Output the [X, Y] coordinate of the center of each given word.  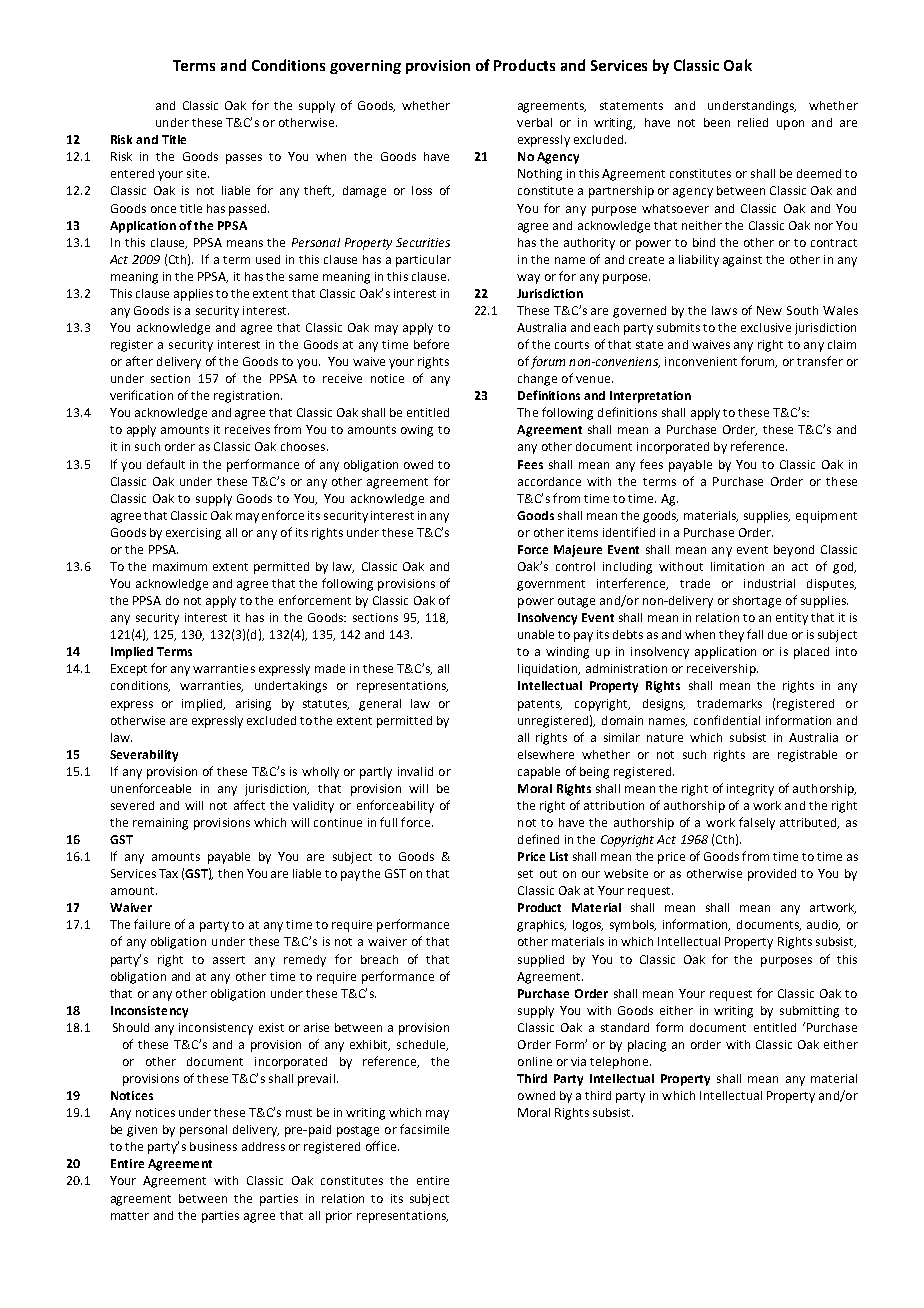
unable [536, 634]
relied [753, 122]
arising [253, 705]
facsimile [424, 1129]
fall [755, 634]
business [213, 1146]
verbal [534, 122]
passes [244, 159]
